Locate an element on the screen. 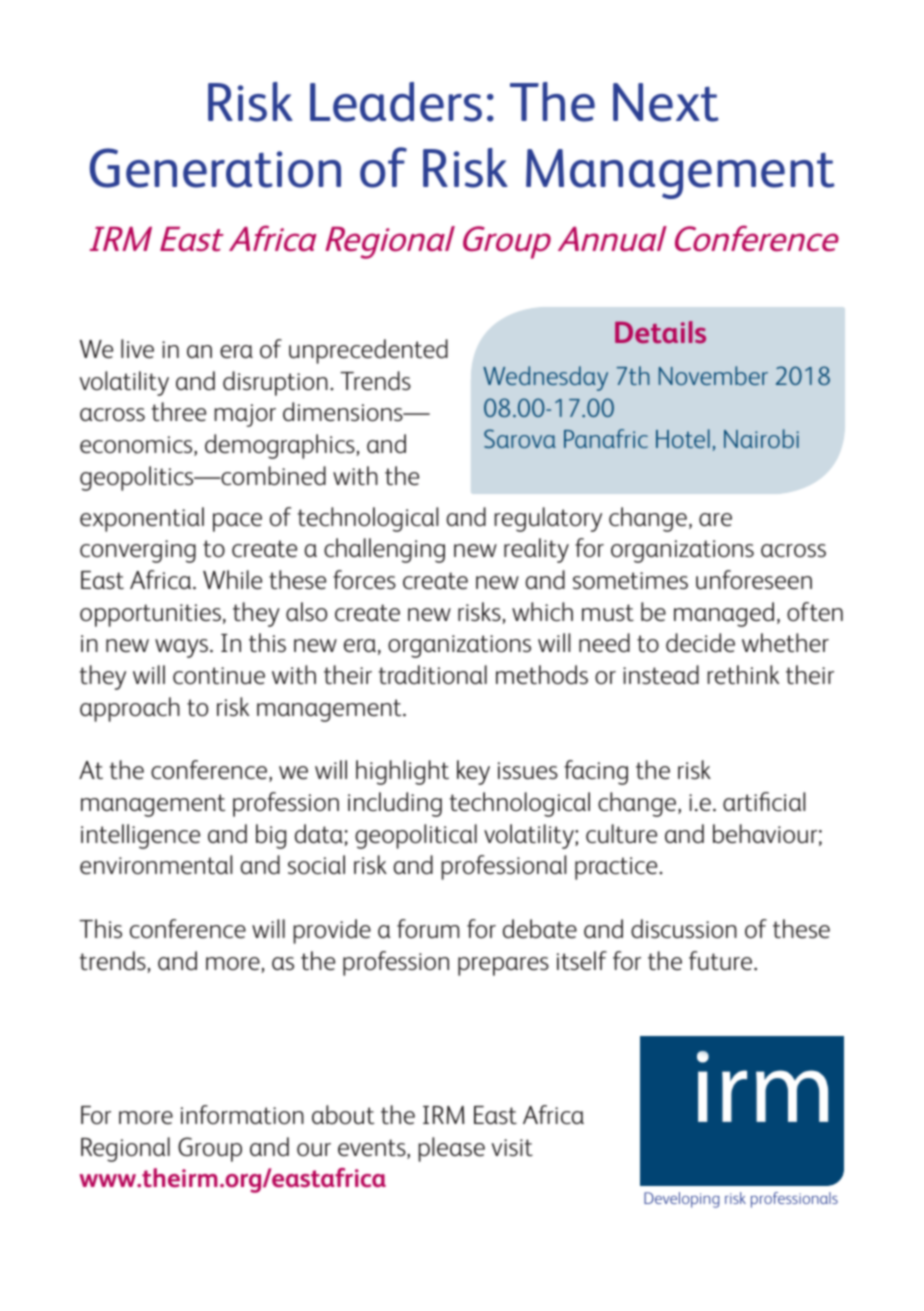  traditional is located at coordinates (433, 674).
